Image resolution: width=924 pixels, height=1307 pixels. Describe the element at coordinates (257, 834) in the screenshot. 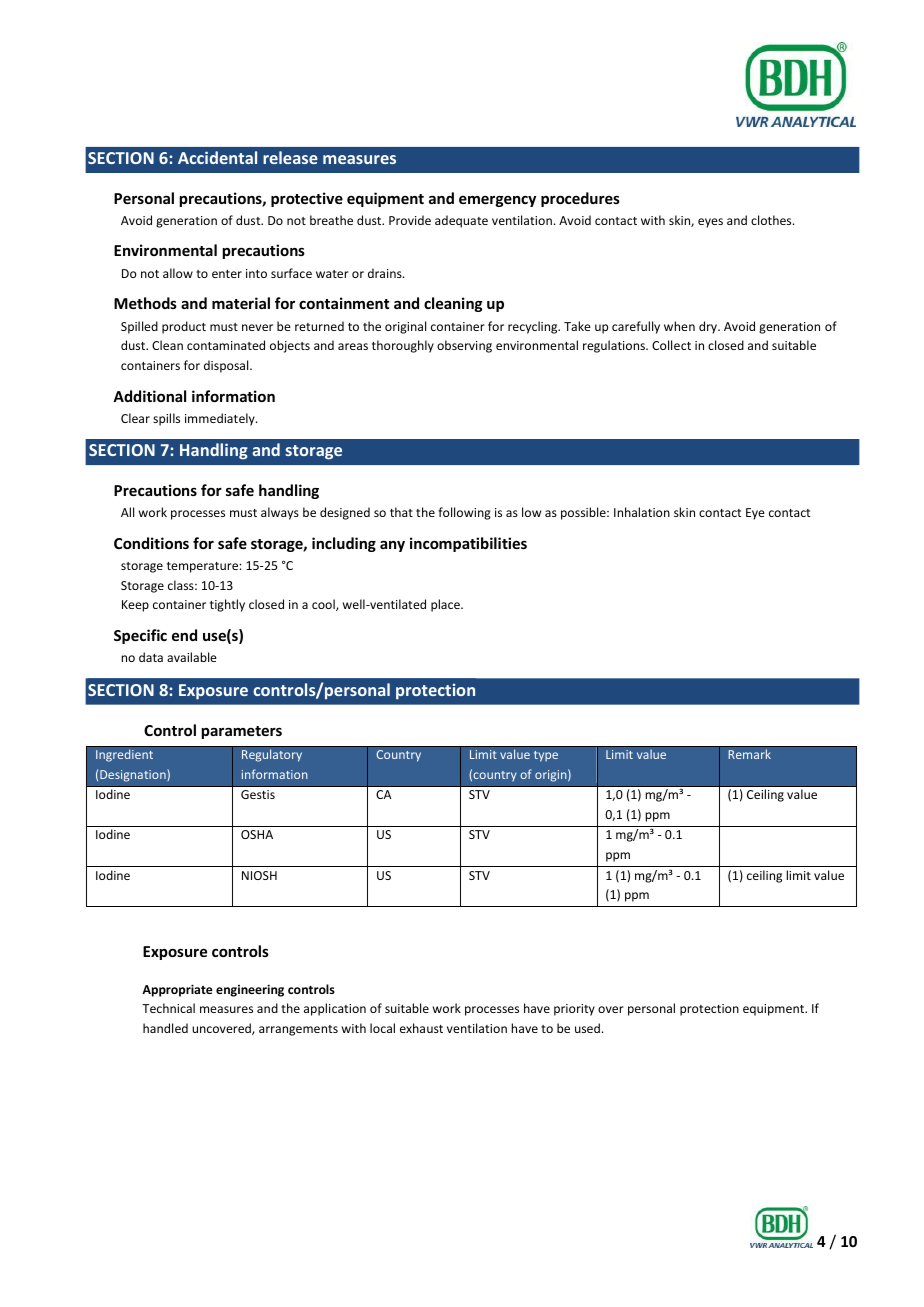

I see `OSHA` at that location.
